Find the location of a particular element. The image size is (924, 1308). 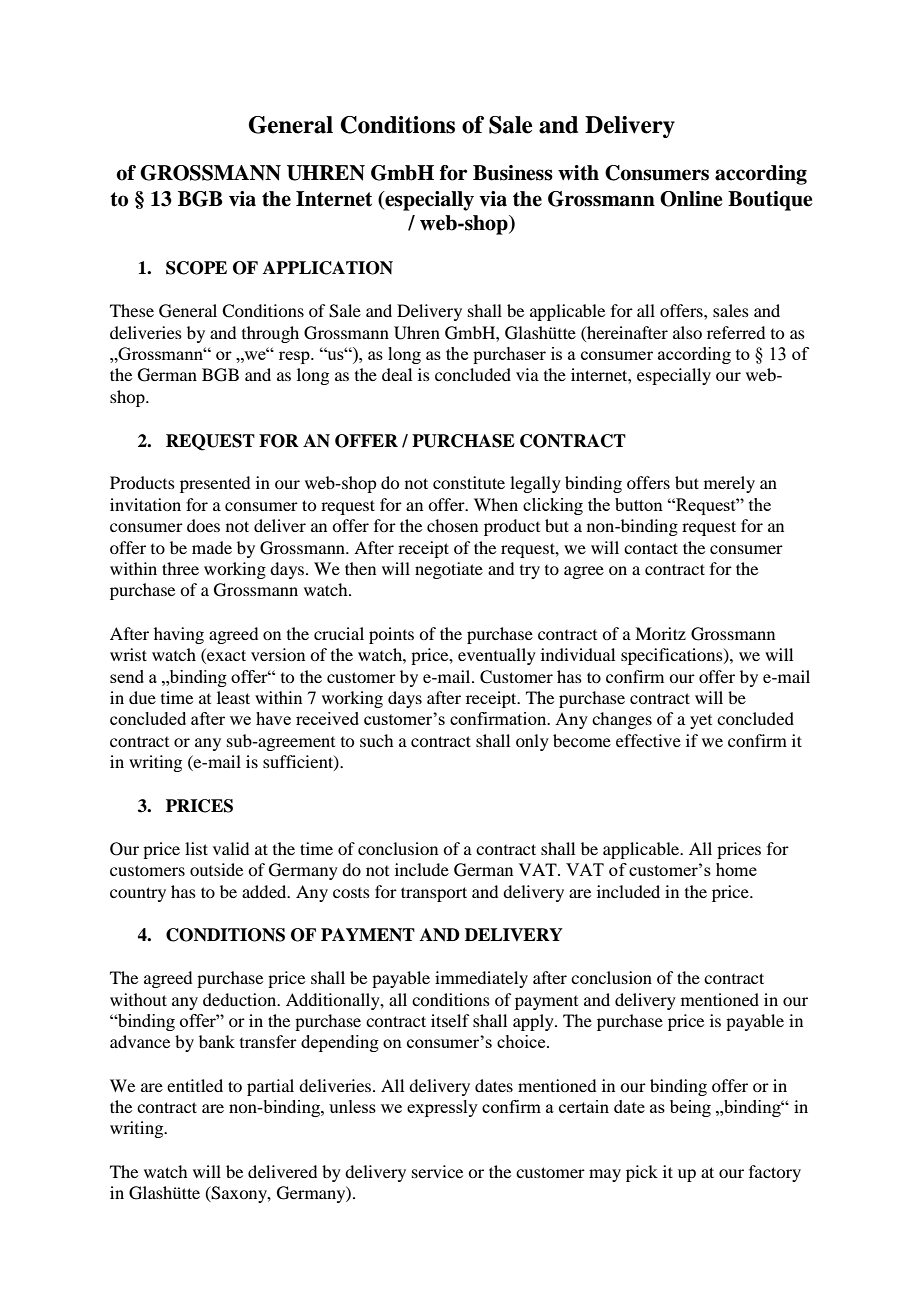

transport is located at coordinates (434, 894).
